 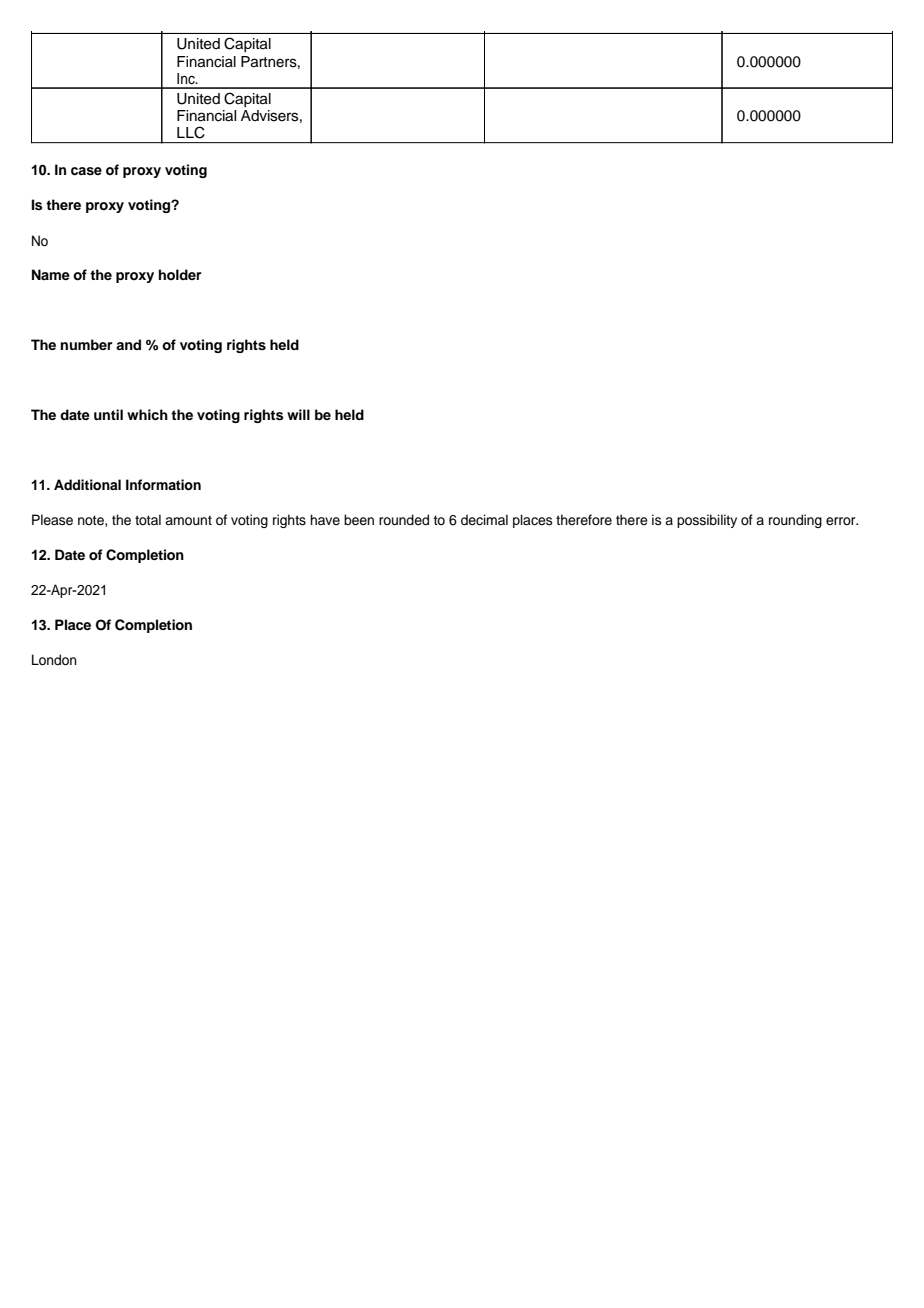 I want to click on and, so click(x=128, y=344).
